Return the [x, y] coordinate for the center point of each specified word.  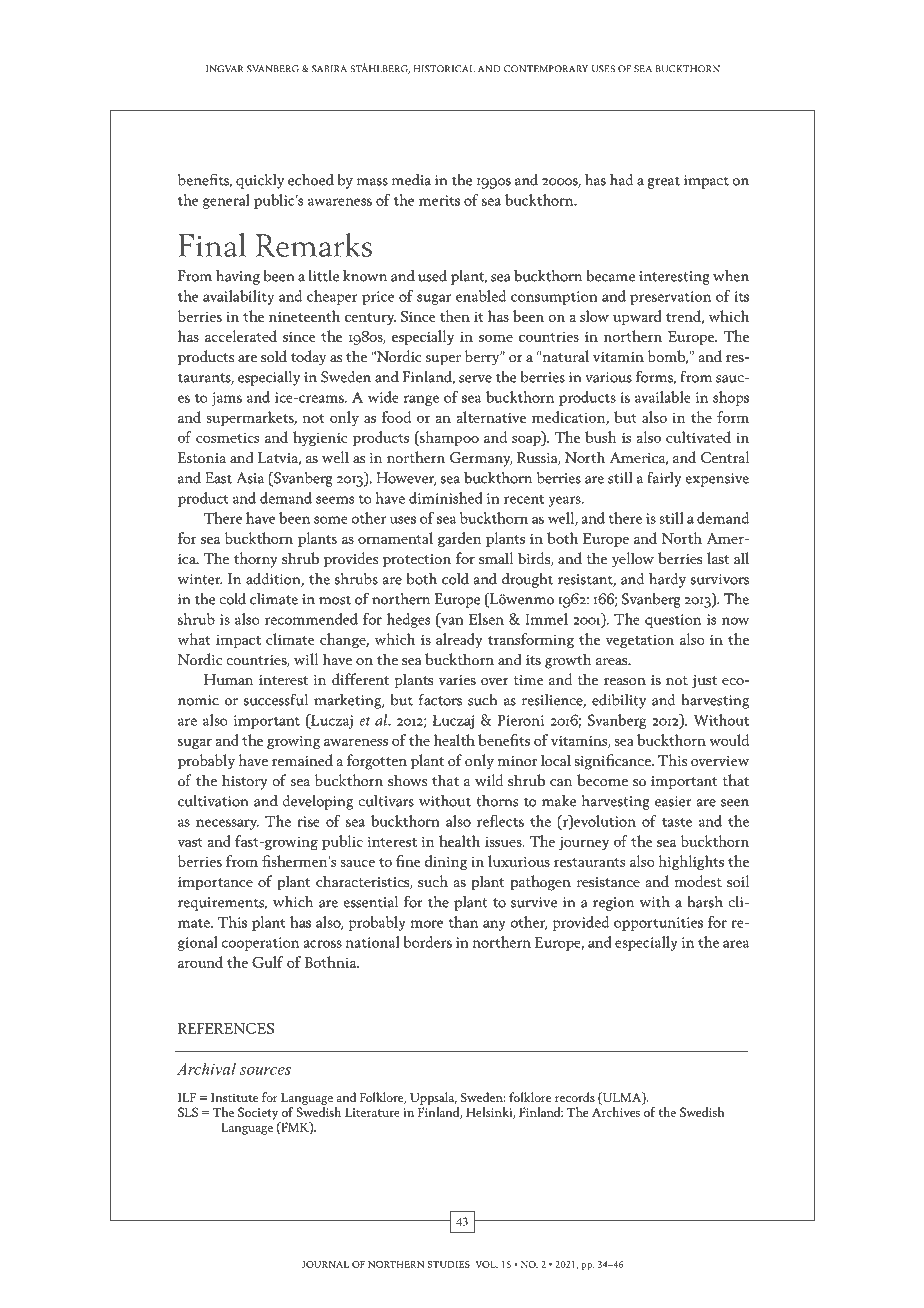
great [663, 182]
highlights [691, 862]
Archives [616, 1112]
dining [446, 862]
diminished [446, 498]
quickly [260, 181]
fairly [664, 479]
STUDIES [449, 1264]
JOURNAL [325, 1264]
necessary [227, 824]
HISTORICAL [444, 69]
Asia [250, 478]
